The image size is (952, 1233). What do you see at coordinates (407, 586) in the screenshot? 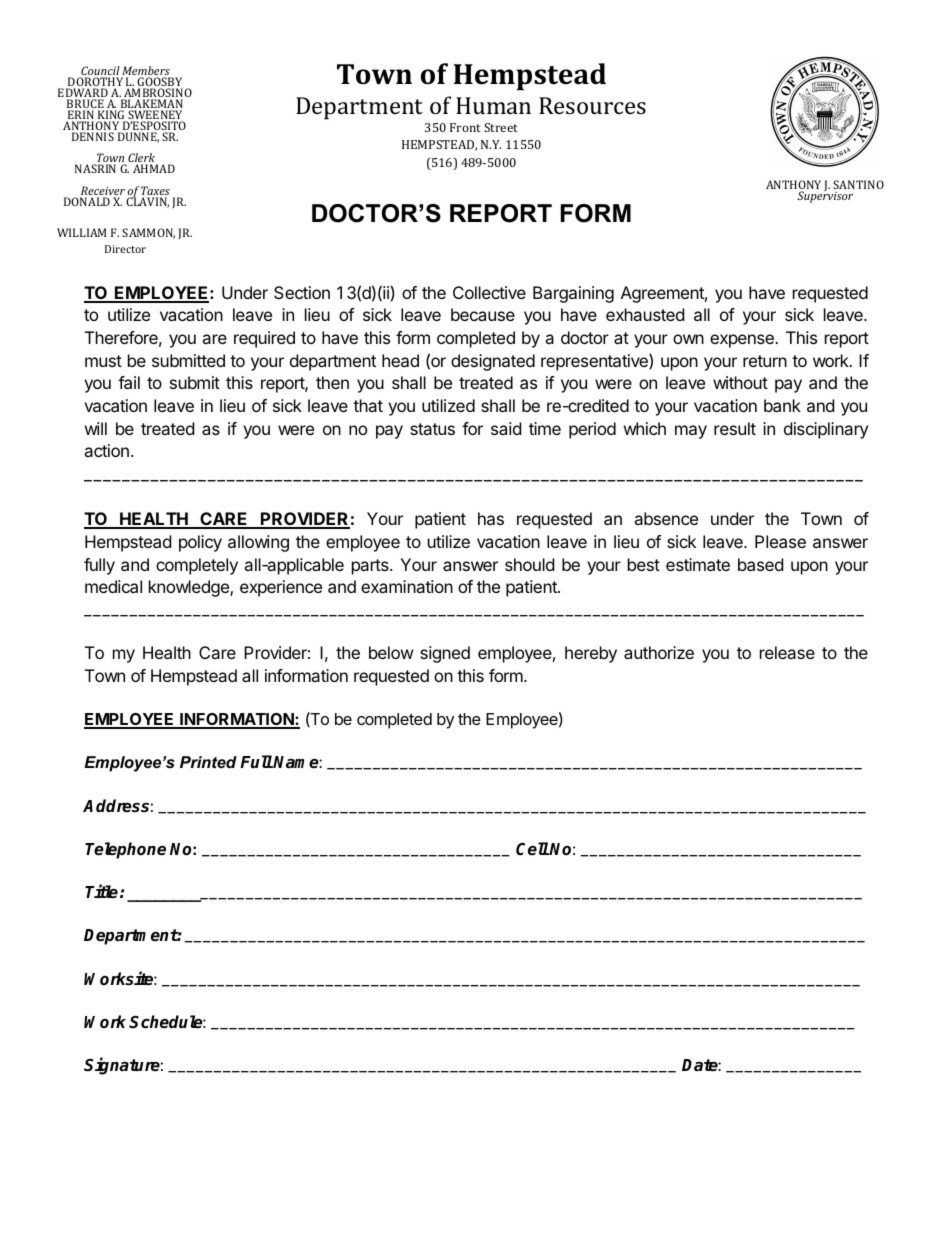
I see `examination` at bounding box center [407, 586].
